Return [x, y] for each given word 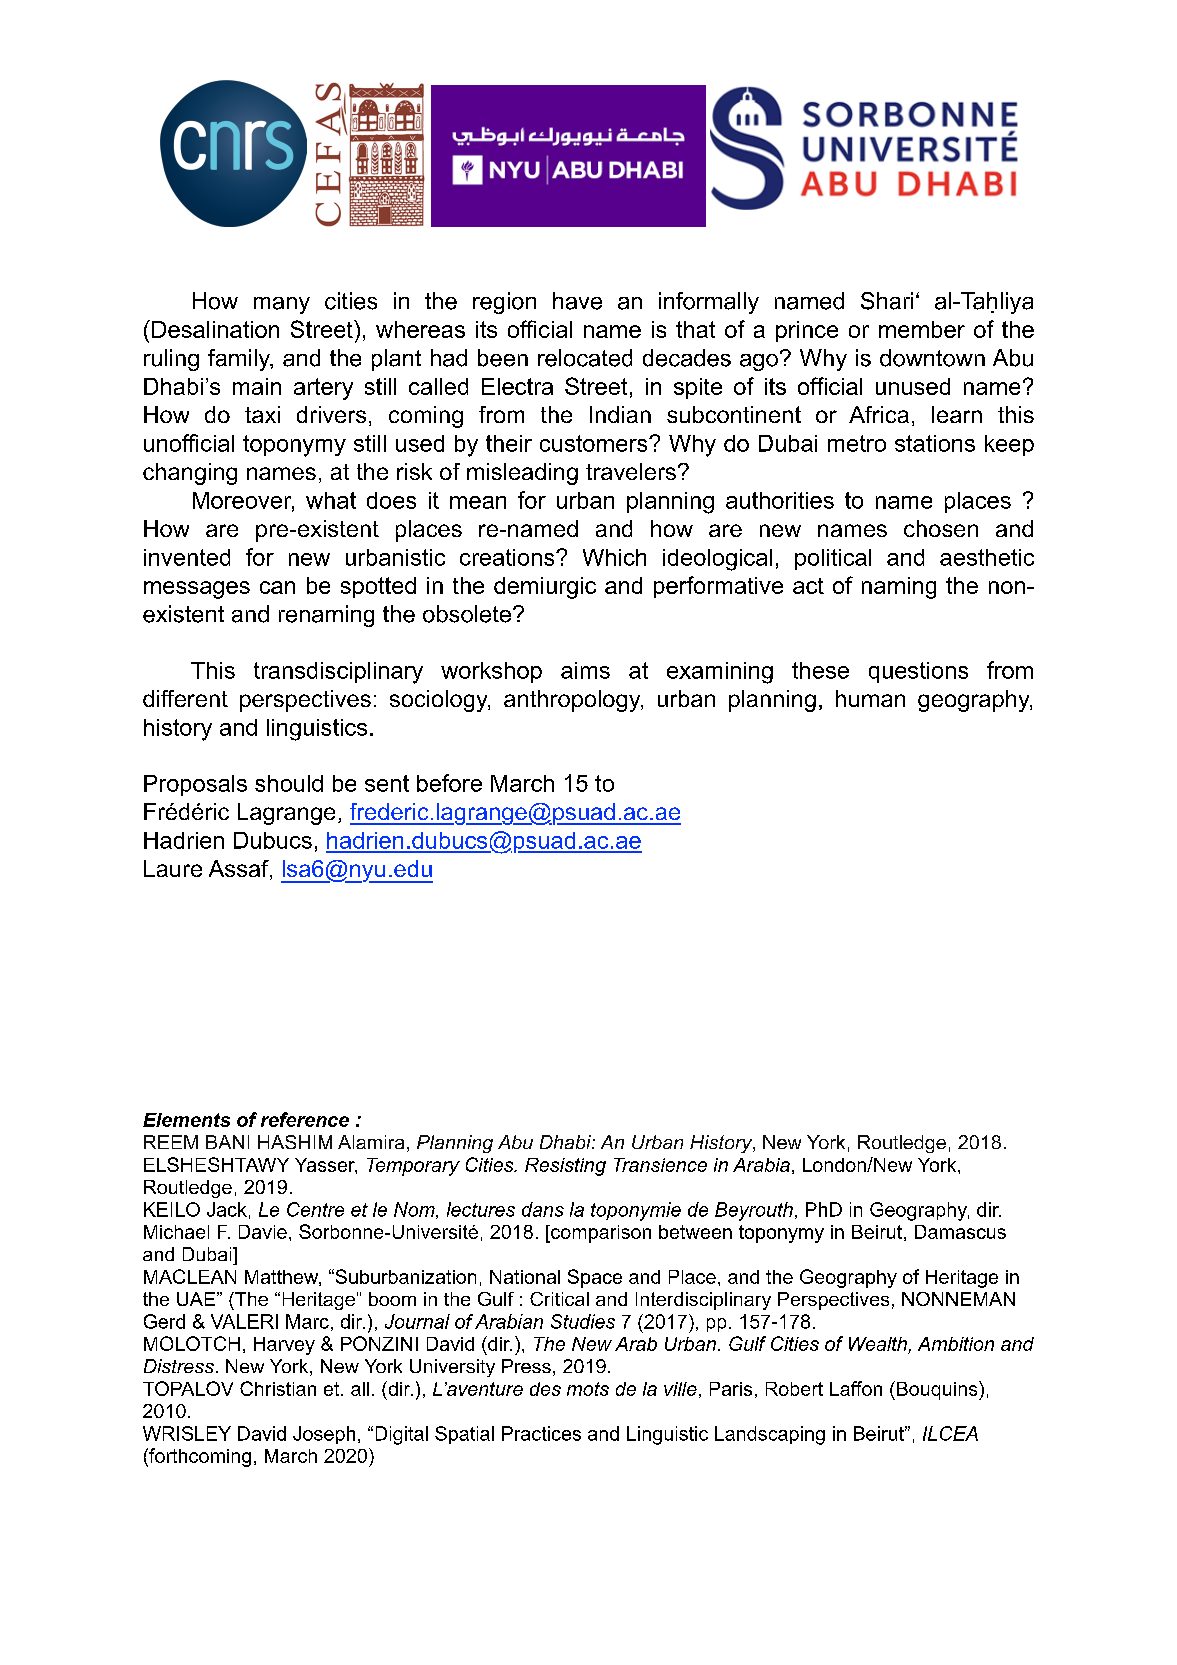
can [277, 587]
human [870, 698]
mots [588, 1389]
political [833, 559]
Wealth [879, 1345]
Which [614, 557]
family [240, 360]
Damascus [960, 1232]
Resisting [565, 1167]
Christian [278, 1388]
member [922, 329]
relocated [585, 358]
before [449, 783]
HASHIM [295, 1142]
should [289, 783]
